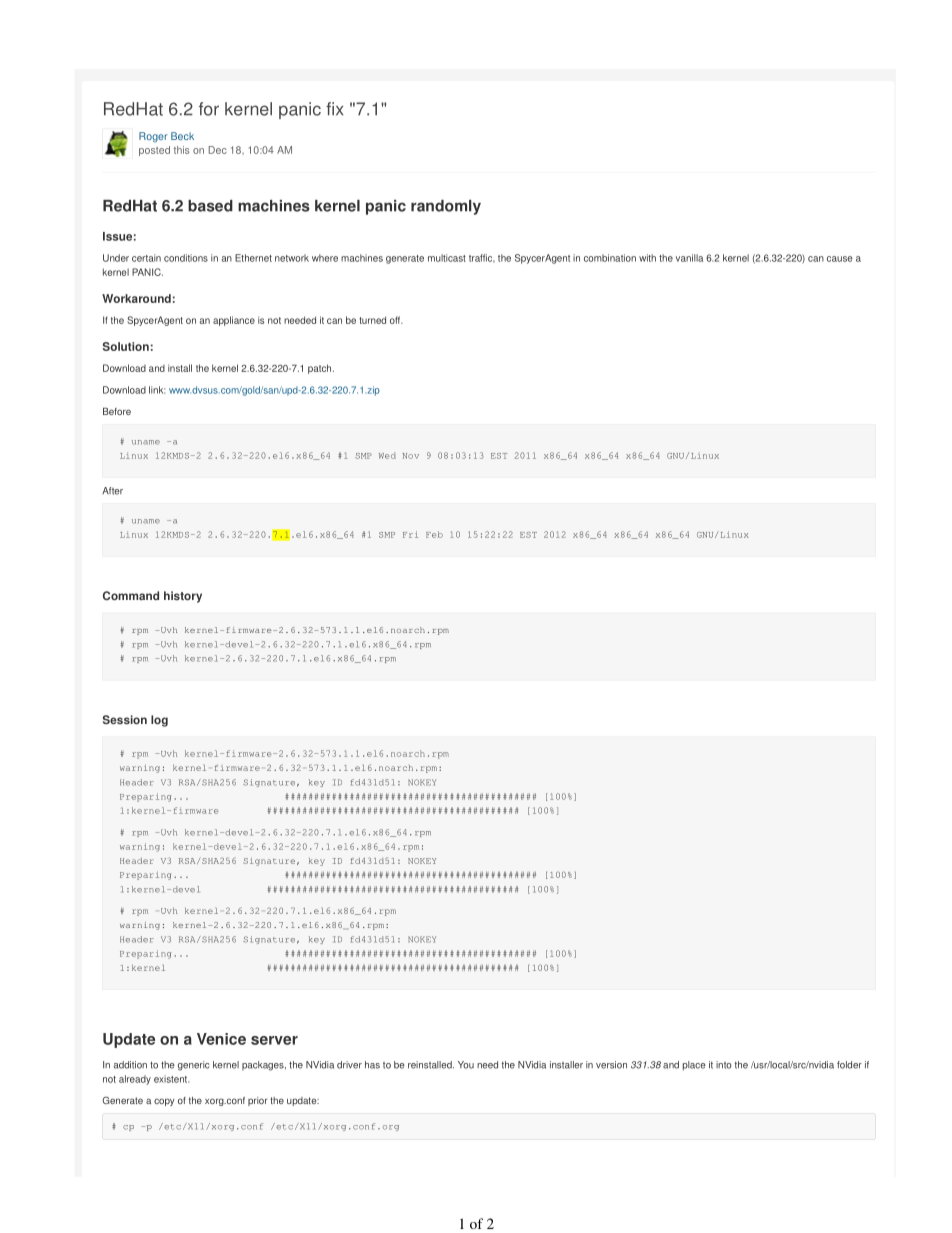  I want to click on log, so click(159, 721).
